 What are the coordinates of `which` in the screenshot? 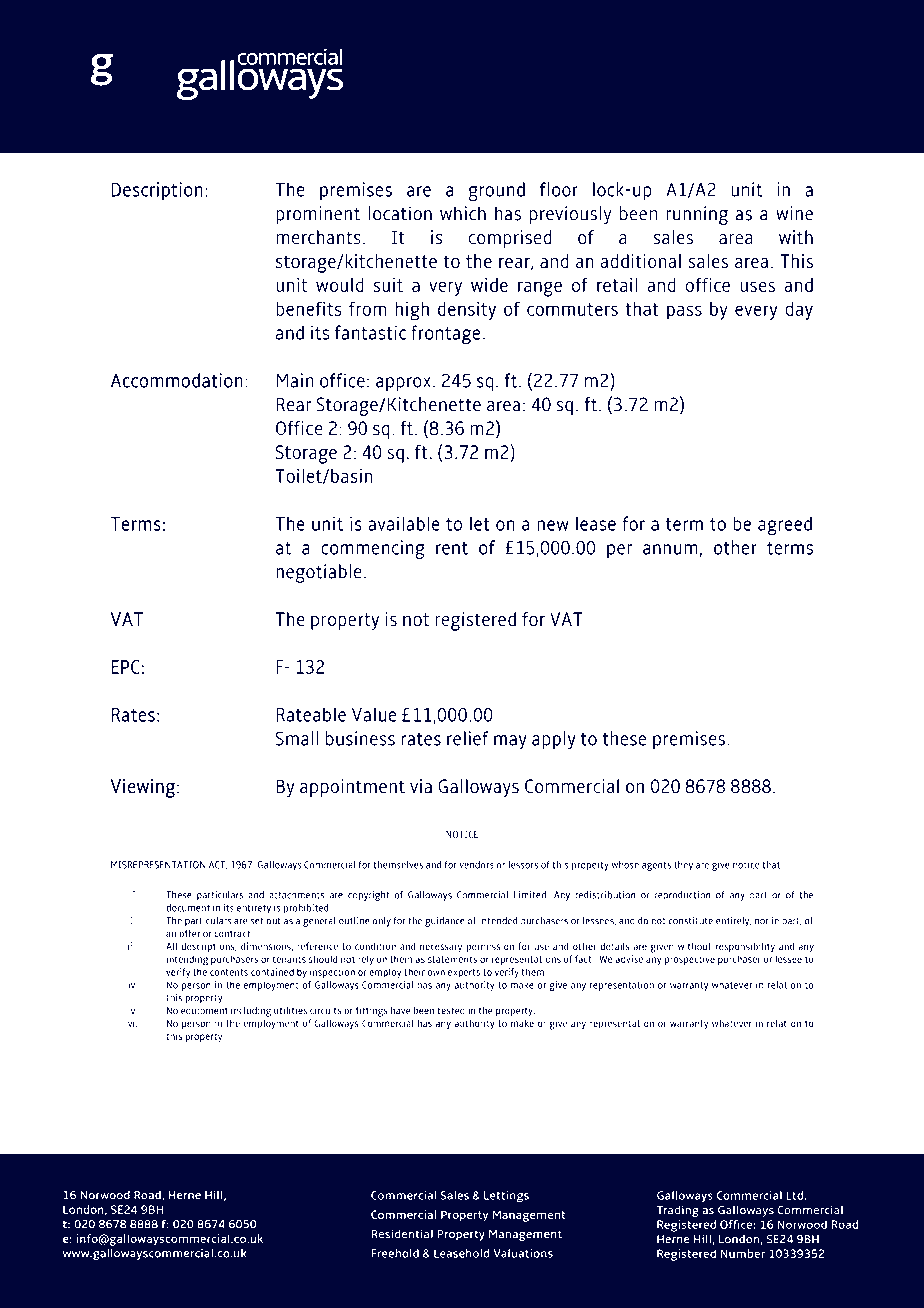 It's located at (463, 213).
